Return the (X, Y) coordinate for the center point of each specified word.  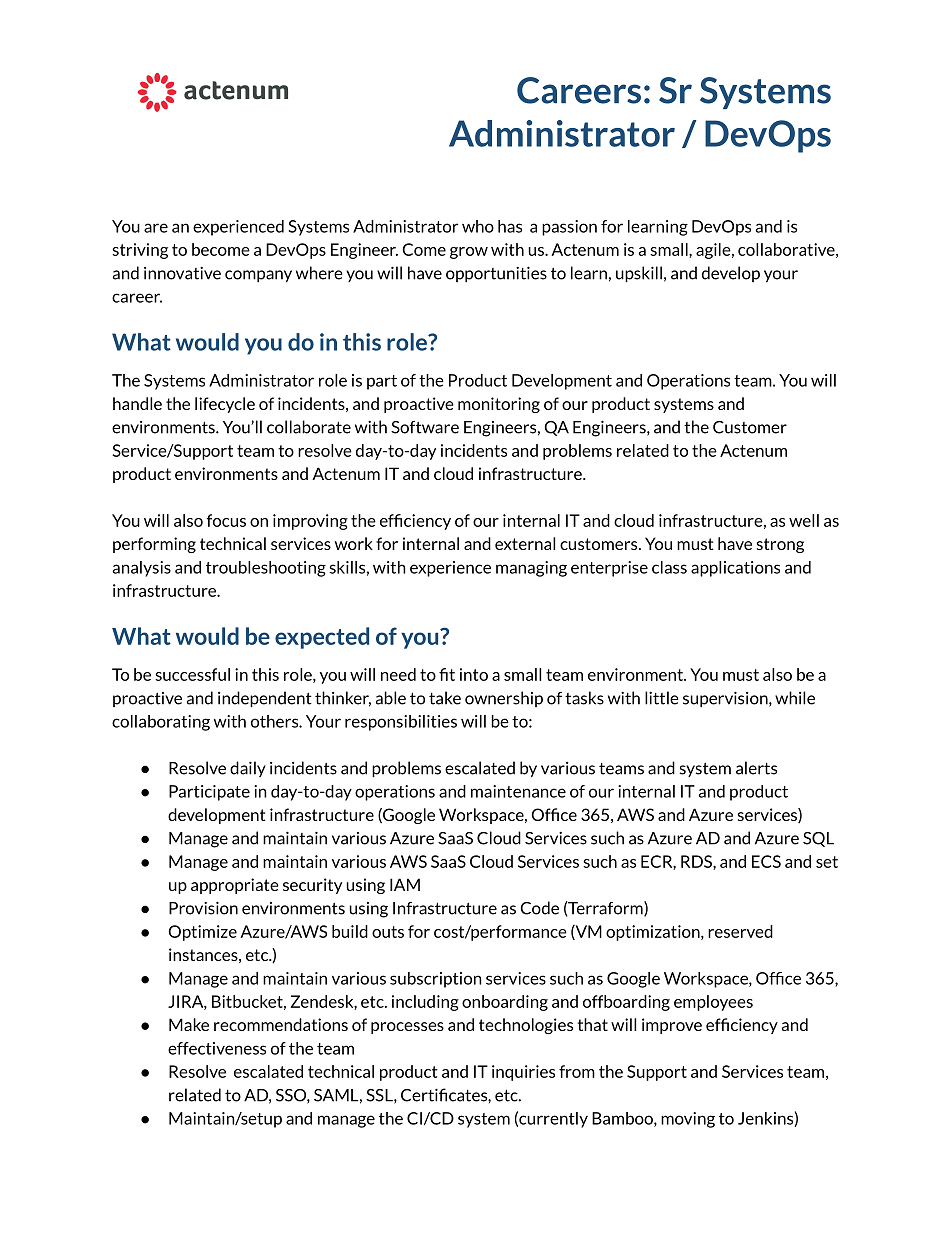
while (795, 698)
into (474, 674)
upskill (639, 274)
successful (192, 674)
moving (688, 1120)
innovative (182, 273)
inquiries (523, 1073)
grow (469, 253)
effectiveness (217, 1048)
